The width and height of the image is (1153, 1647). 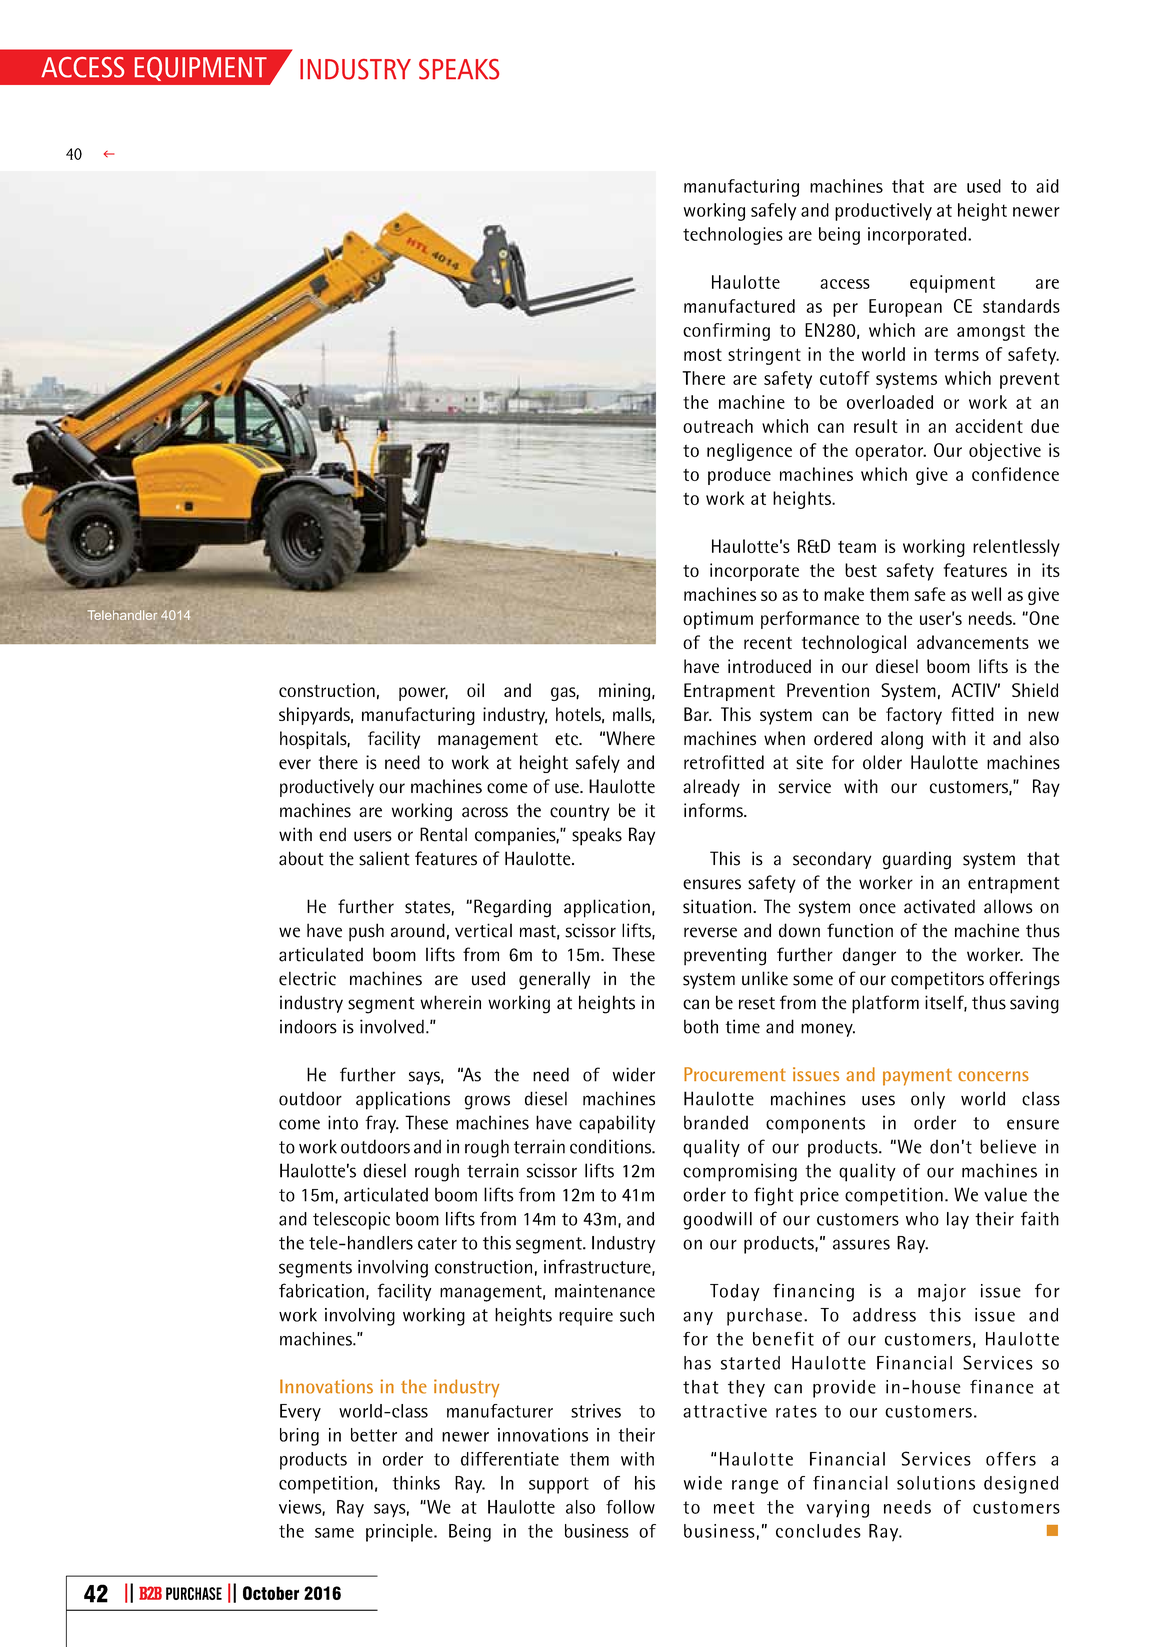 I want to click on mining, so click(x=624, y=692).
